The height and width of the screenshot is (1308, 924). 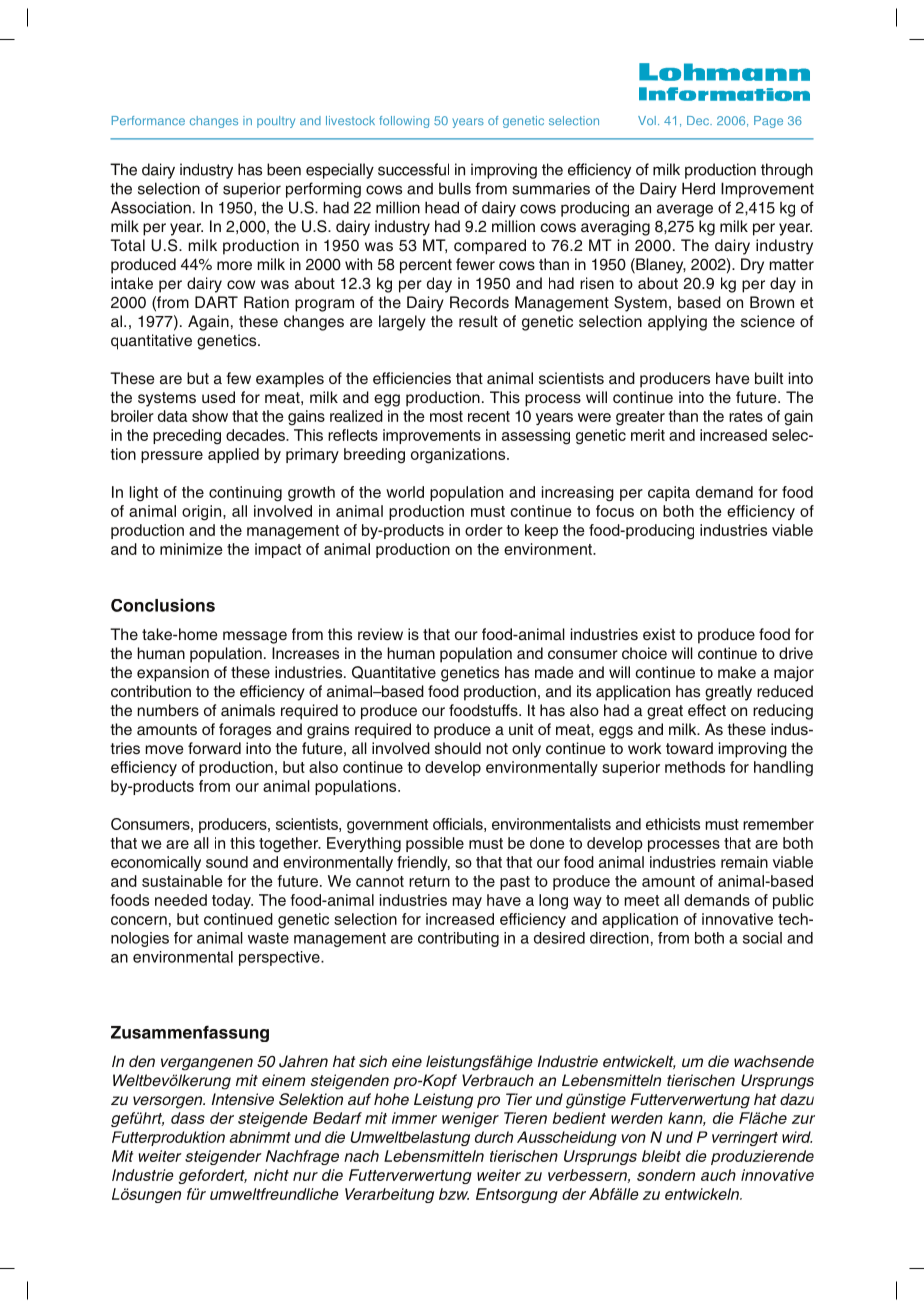 What do you see at coordinates (245, 731) in the screenshot?
I see `forages` at bounding box center [245, 731].
